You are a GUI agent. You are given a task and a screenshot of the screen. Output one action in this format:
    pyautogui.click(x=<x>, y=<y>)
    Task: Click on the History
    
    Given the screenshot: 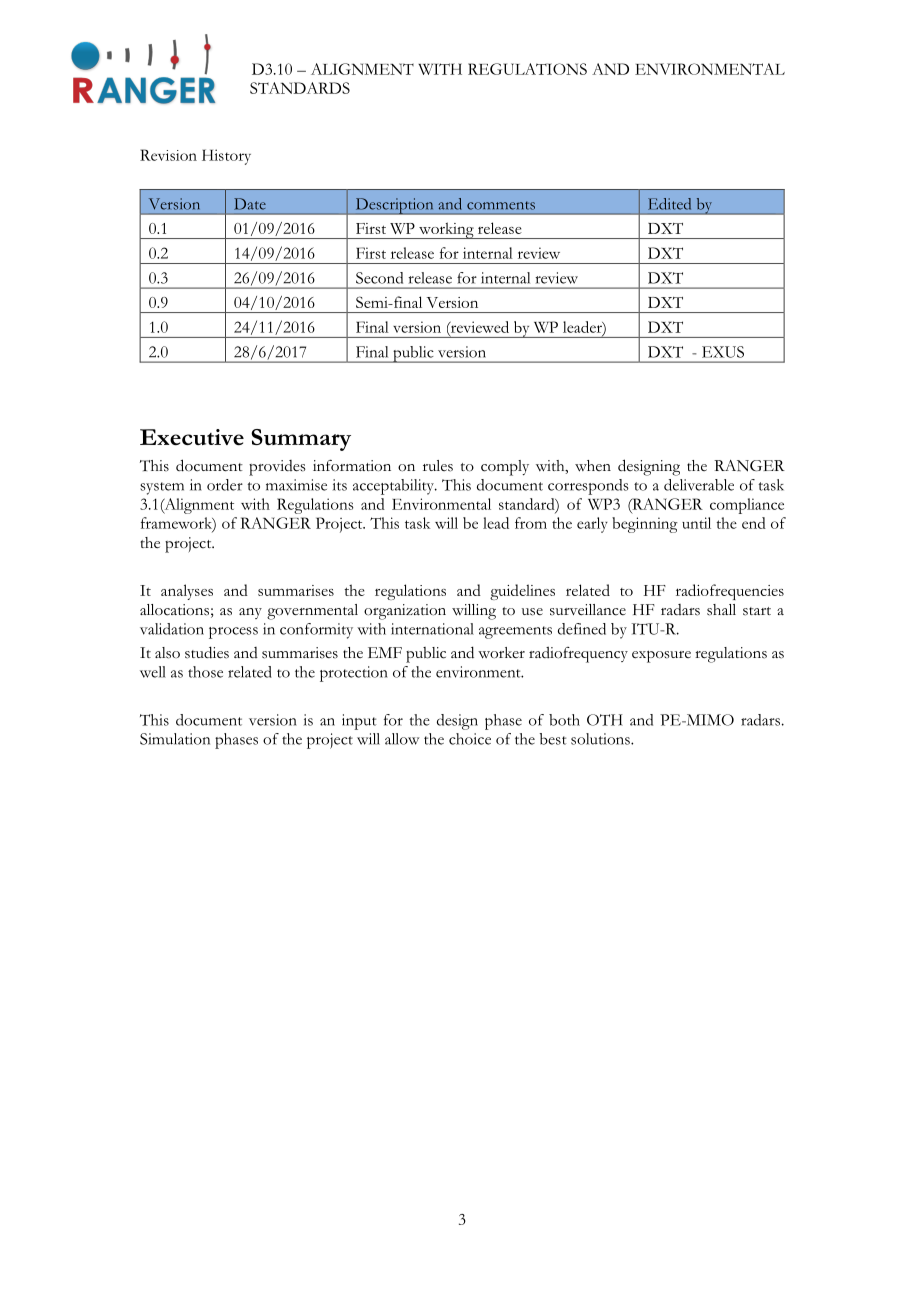 What is the action you would take?
    pyautogui.click(x=226, y=157)
